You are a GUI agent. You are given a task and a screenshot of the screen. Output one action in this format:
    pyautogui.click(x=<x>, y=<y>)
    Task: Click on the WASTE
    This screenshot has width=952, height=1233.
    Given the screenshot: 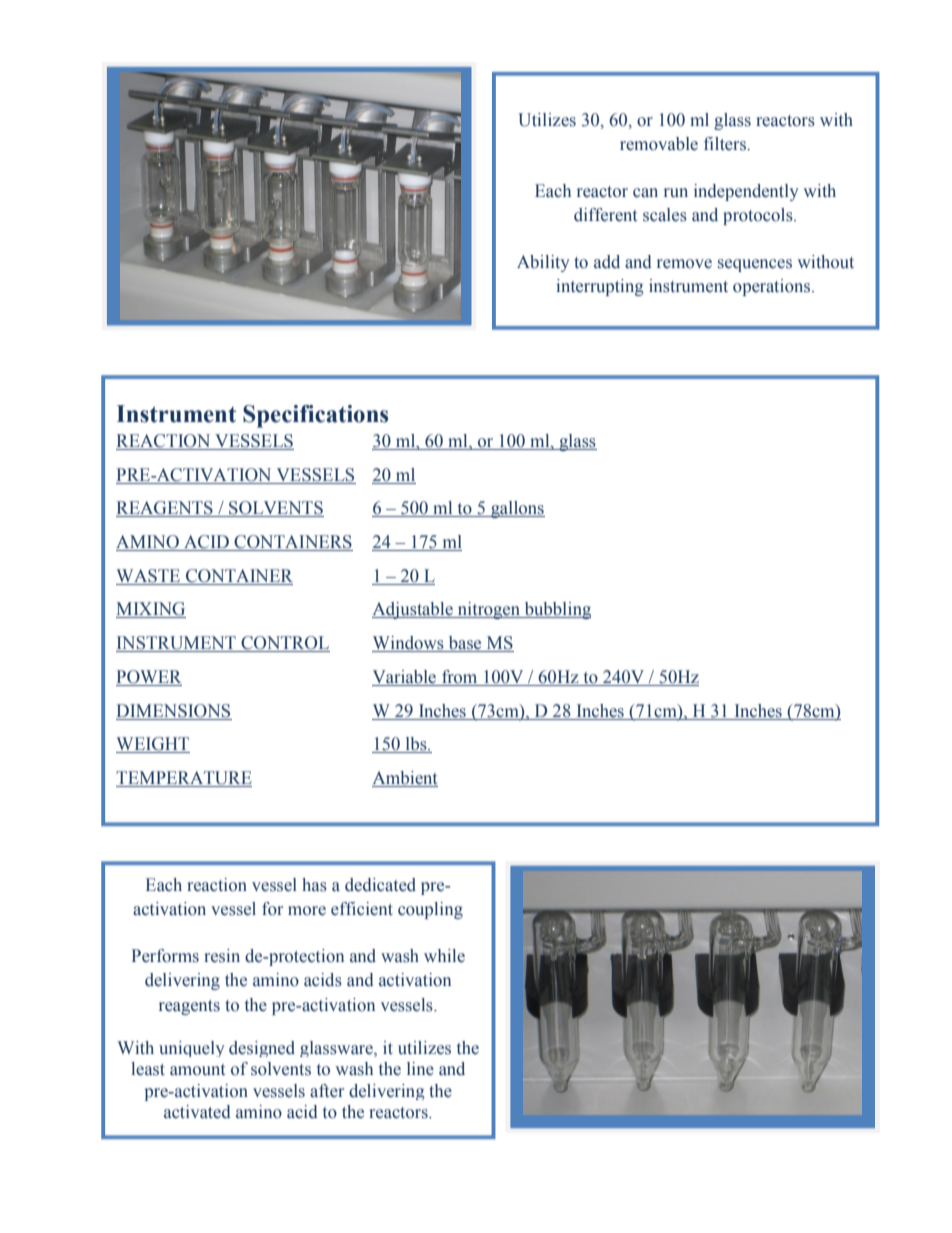 What is the action you would take?
    pyautogui.click(x=149, y=577)
